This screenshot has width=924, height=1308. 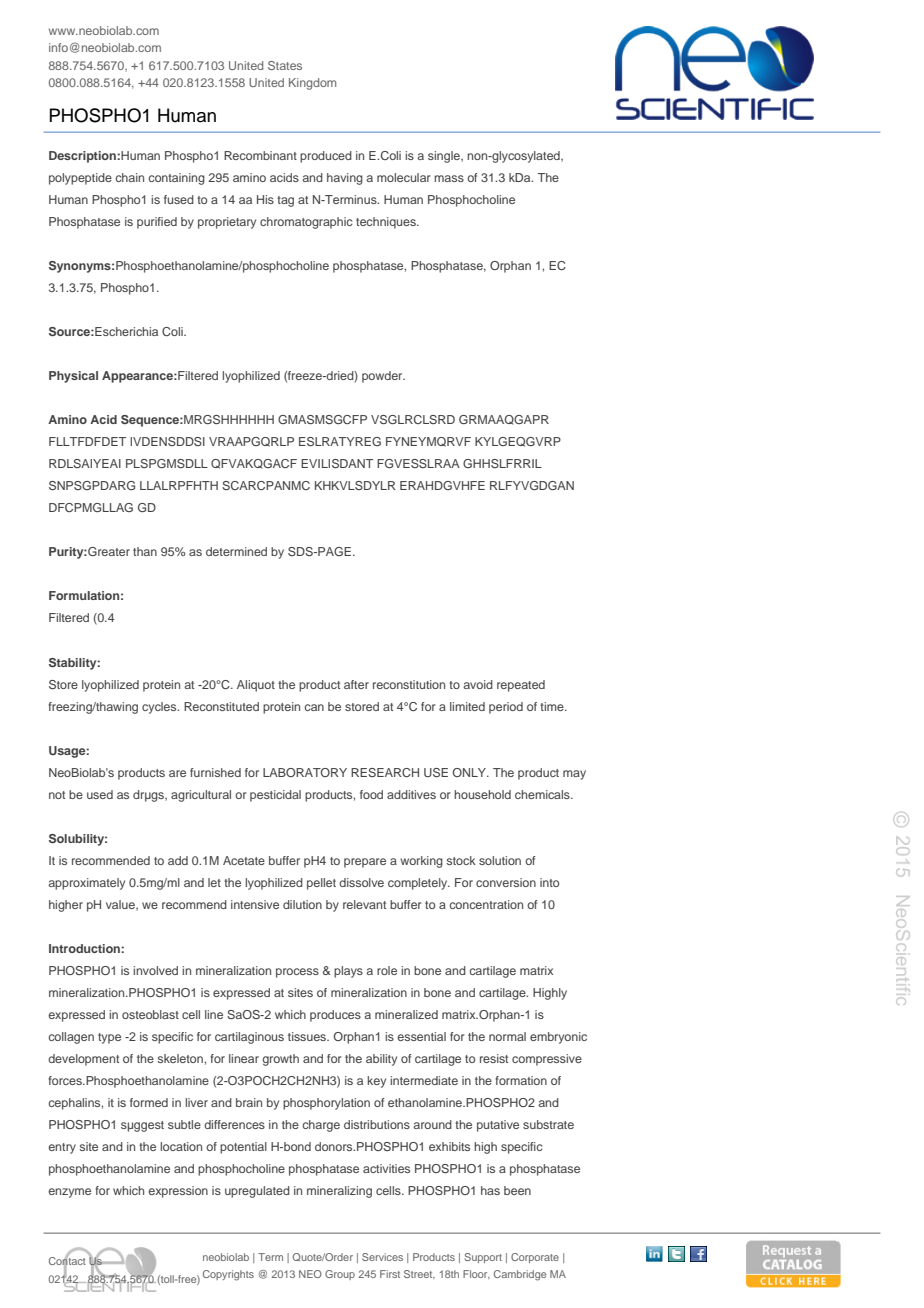 What do you see at coordinates (314, 707) in the screenshot?
I see `can` at bounding box center [314, 707].
